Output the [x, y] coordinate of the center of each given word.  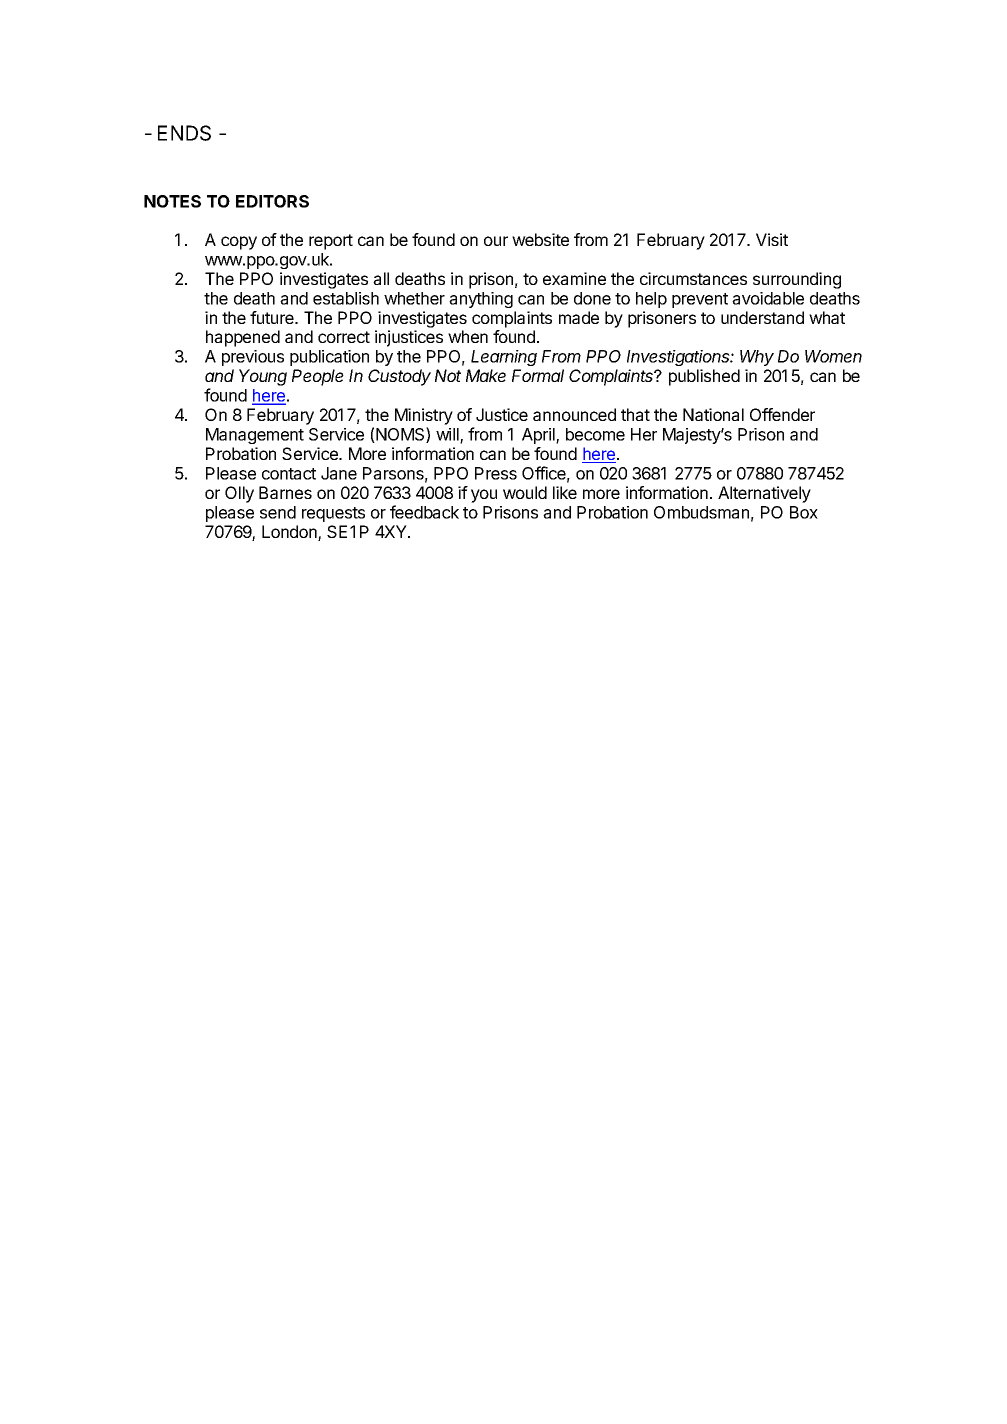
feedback [424, 512]
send [278, 512]
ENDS [184, 133]
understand [762, 317]
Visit [772, 239]
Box [804, 512]
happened [243, 338]
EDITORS [272, 201]
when [468, 336]
